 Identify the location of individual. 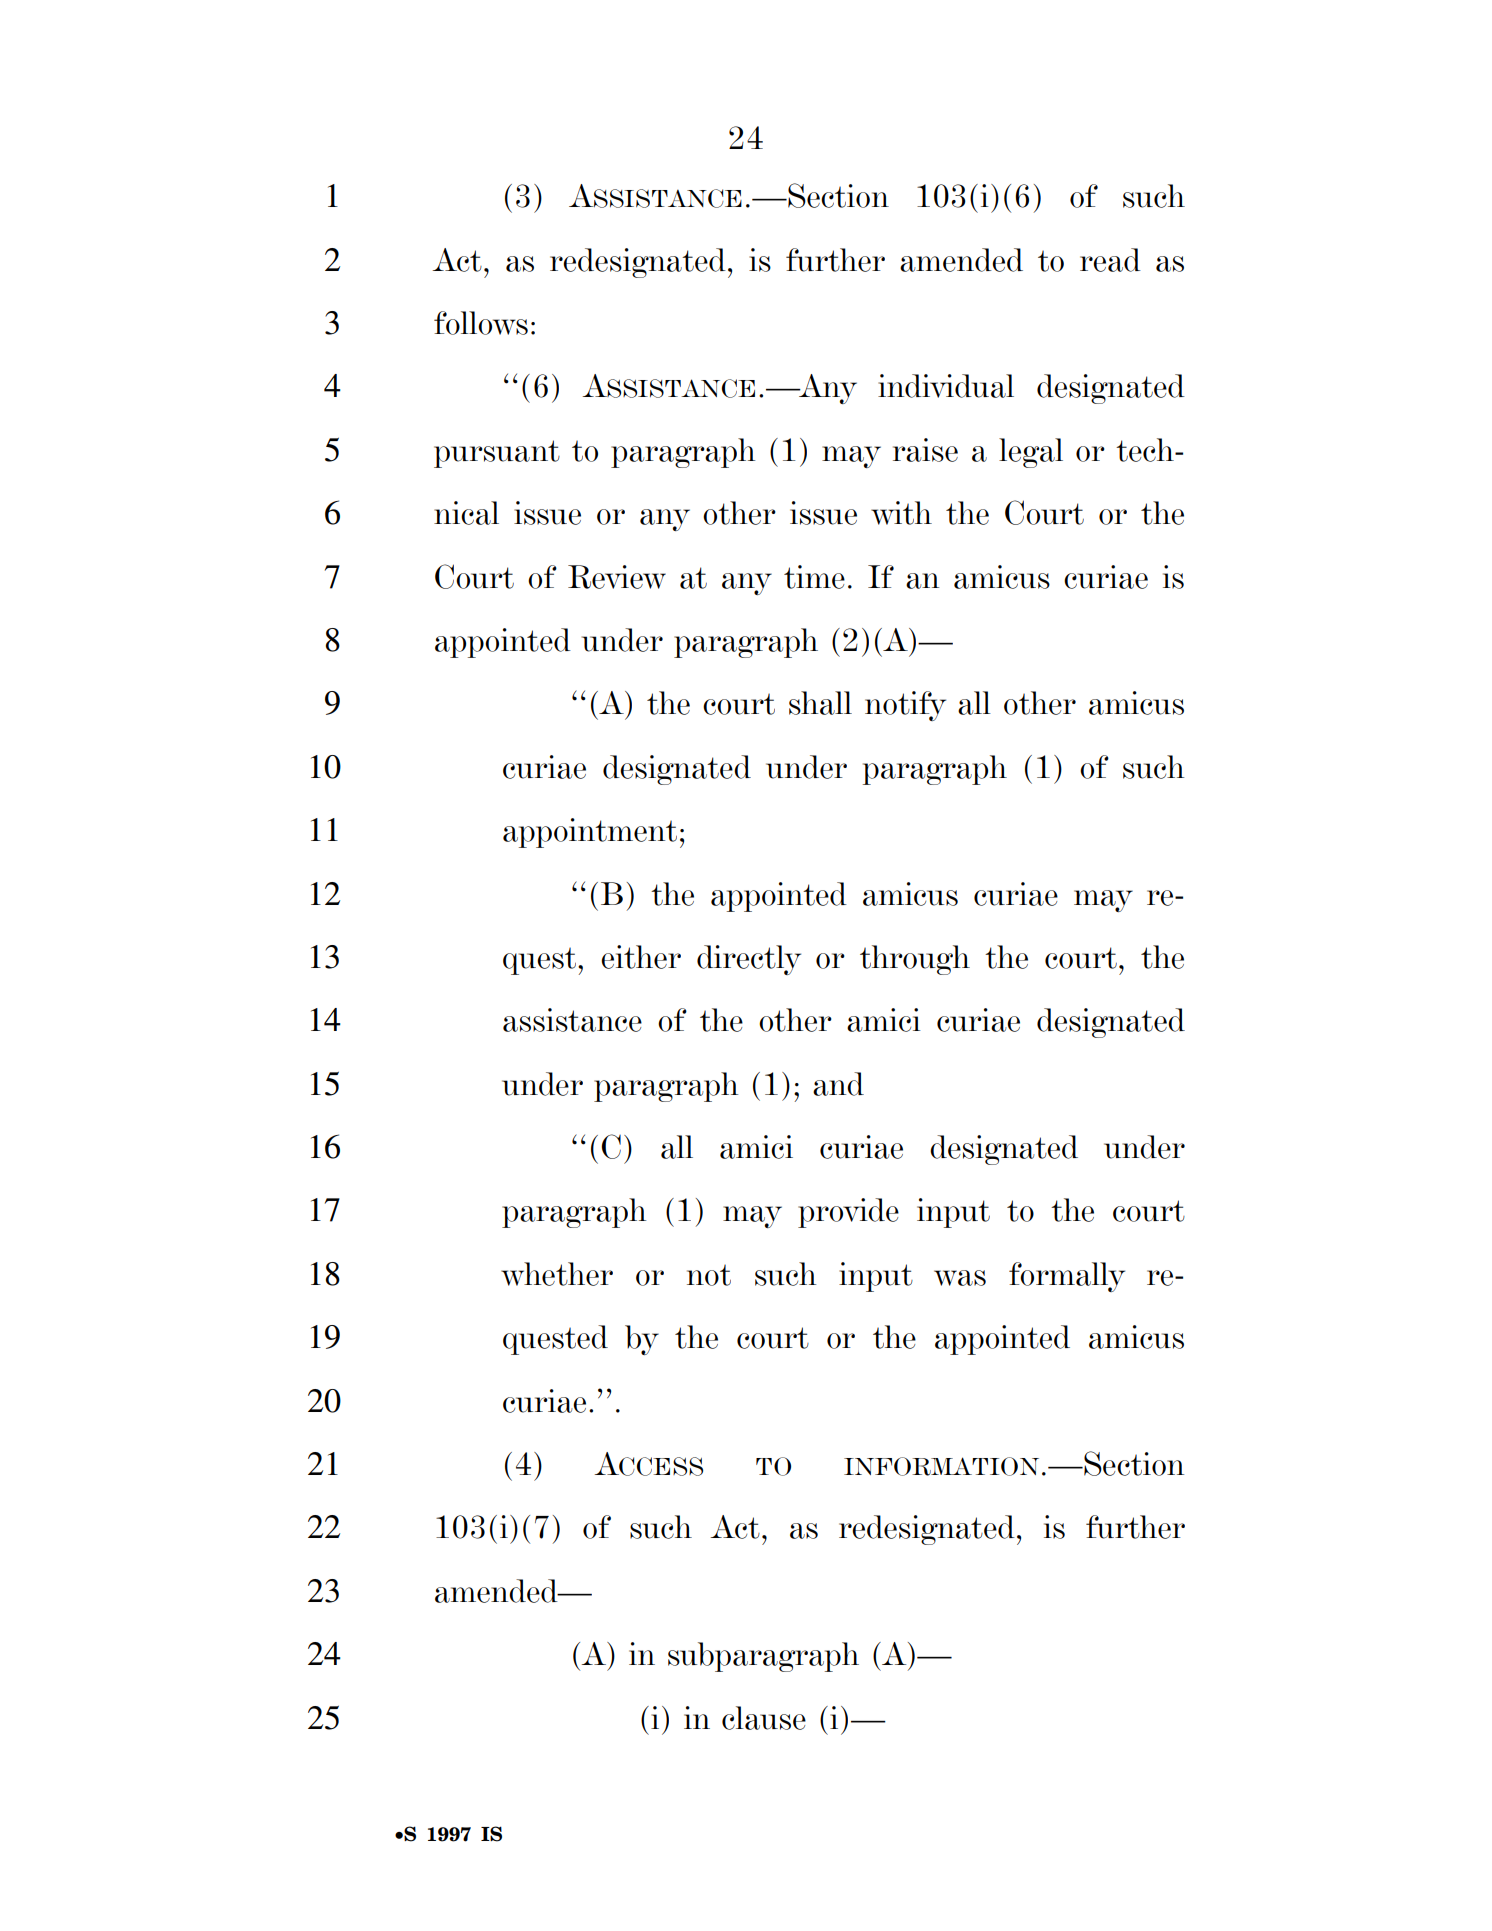
(946, 386).
